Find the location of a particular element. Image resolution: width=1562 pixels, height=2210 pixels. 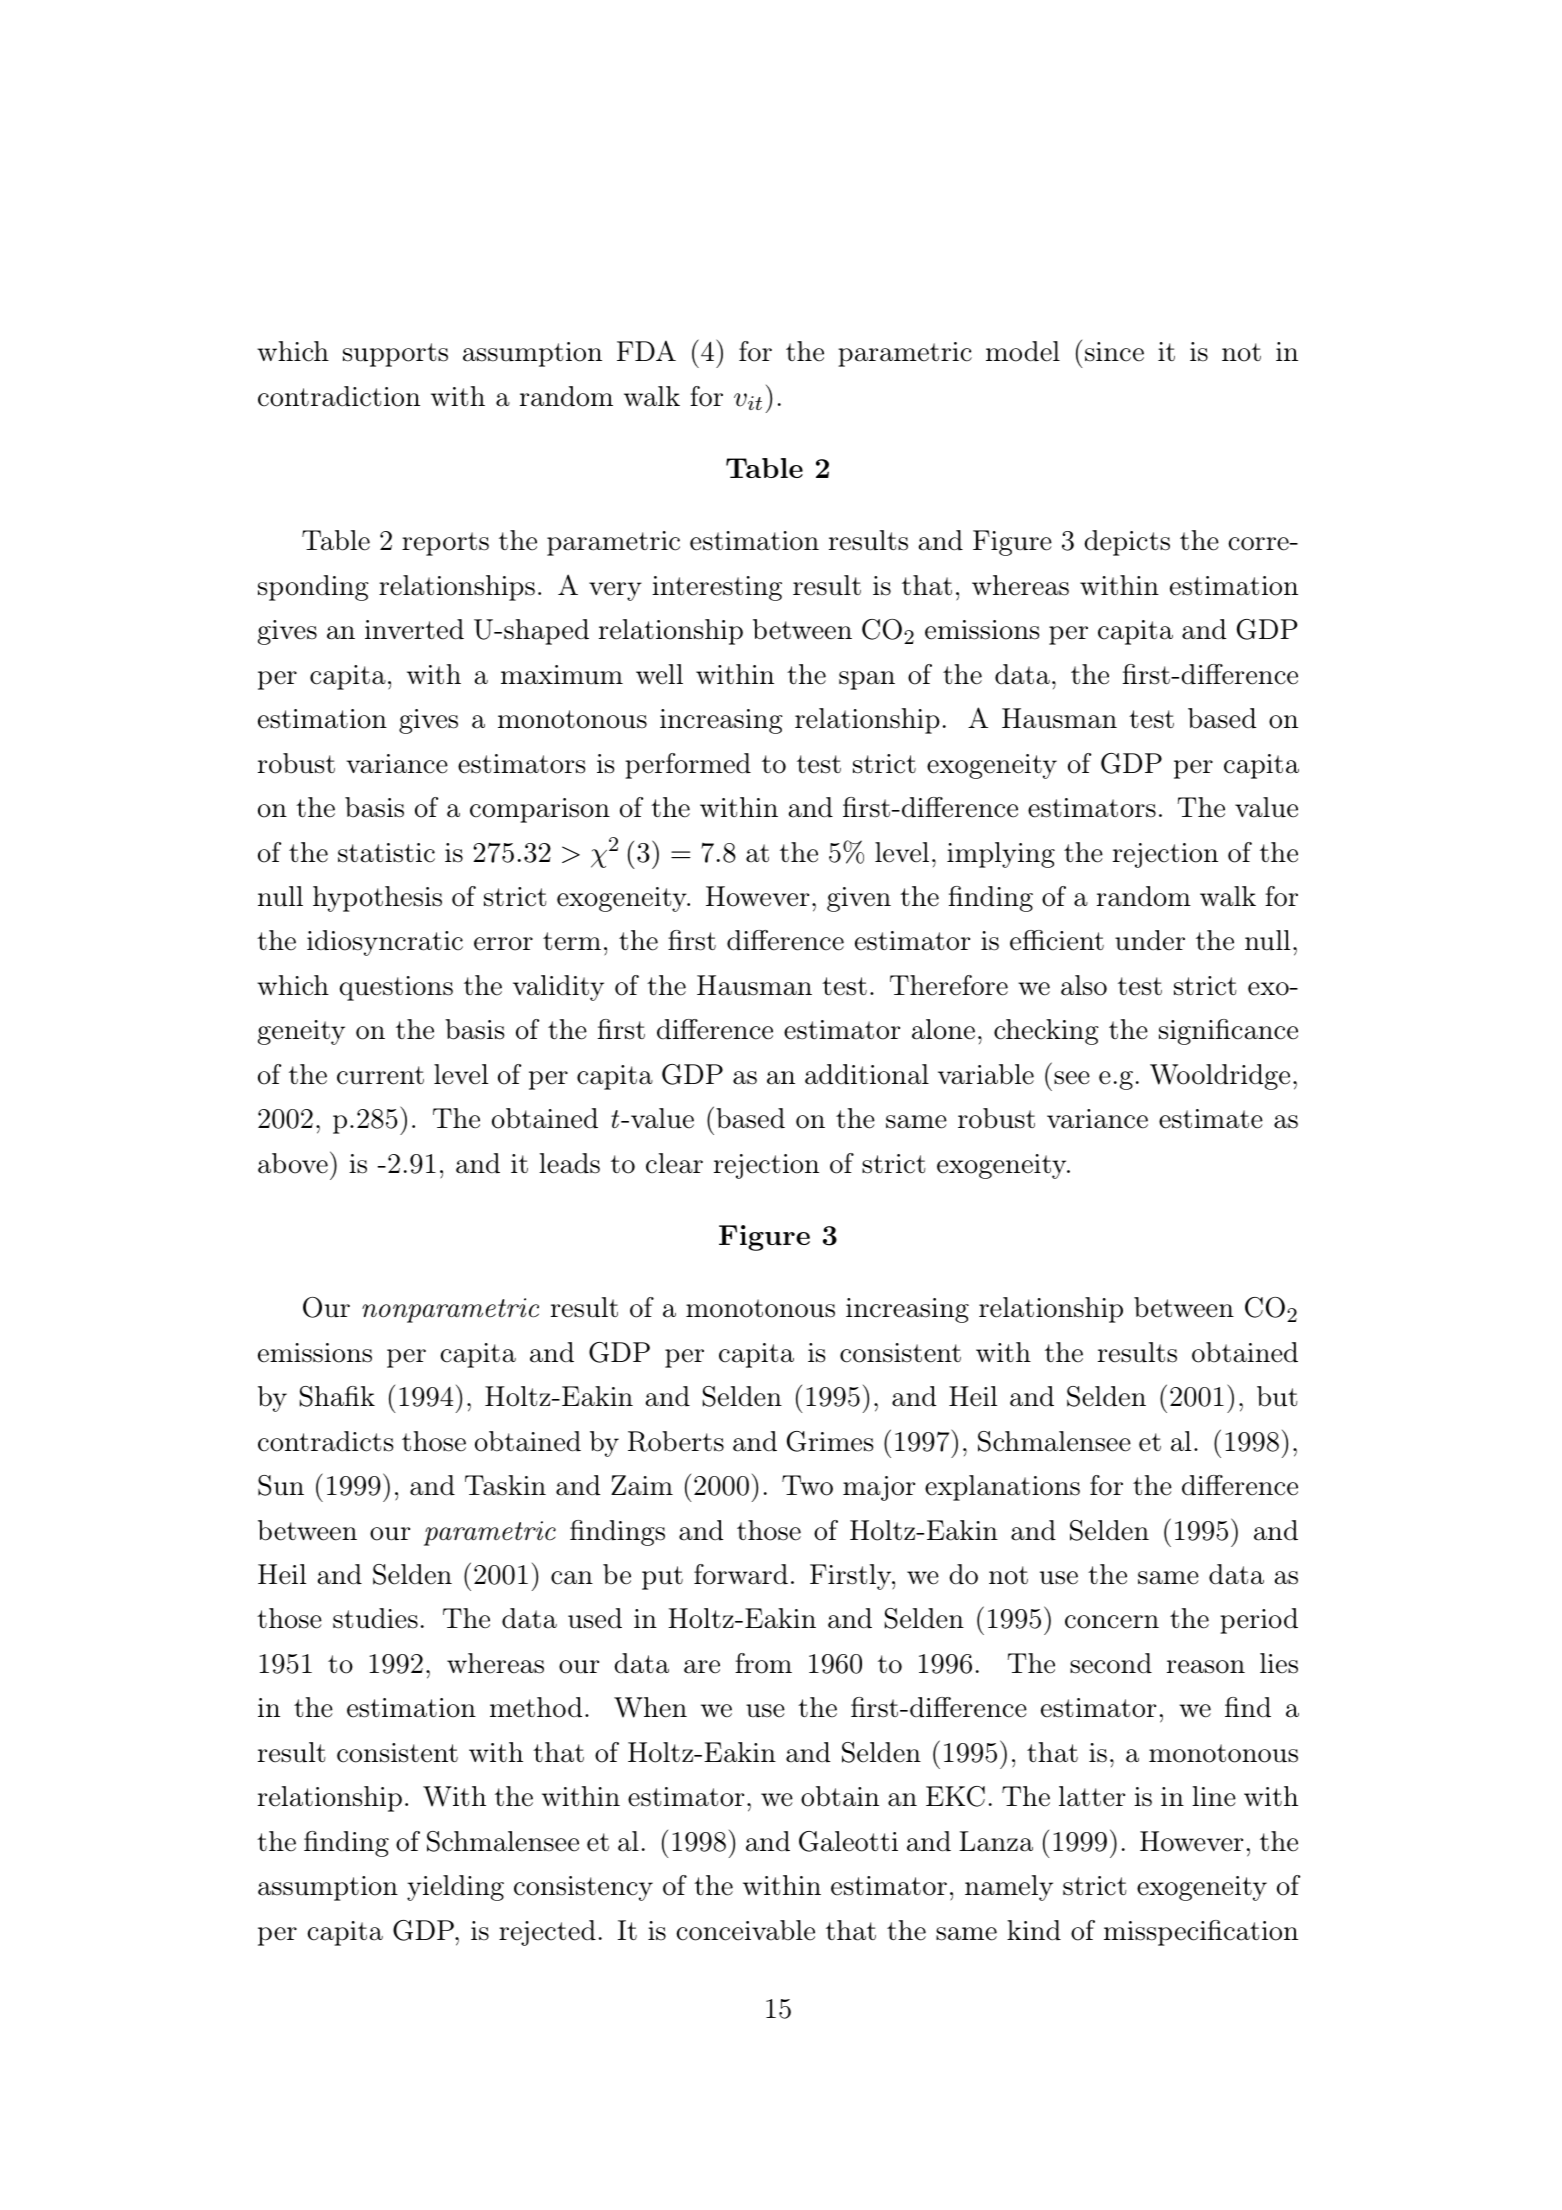

FDA is located at coordinates (646, 350).
